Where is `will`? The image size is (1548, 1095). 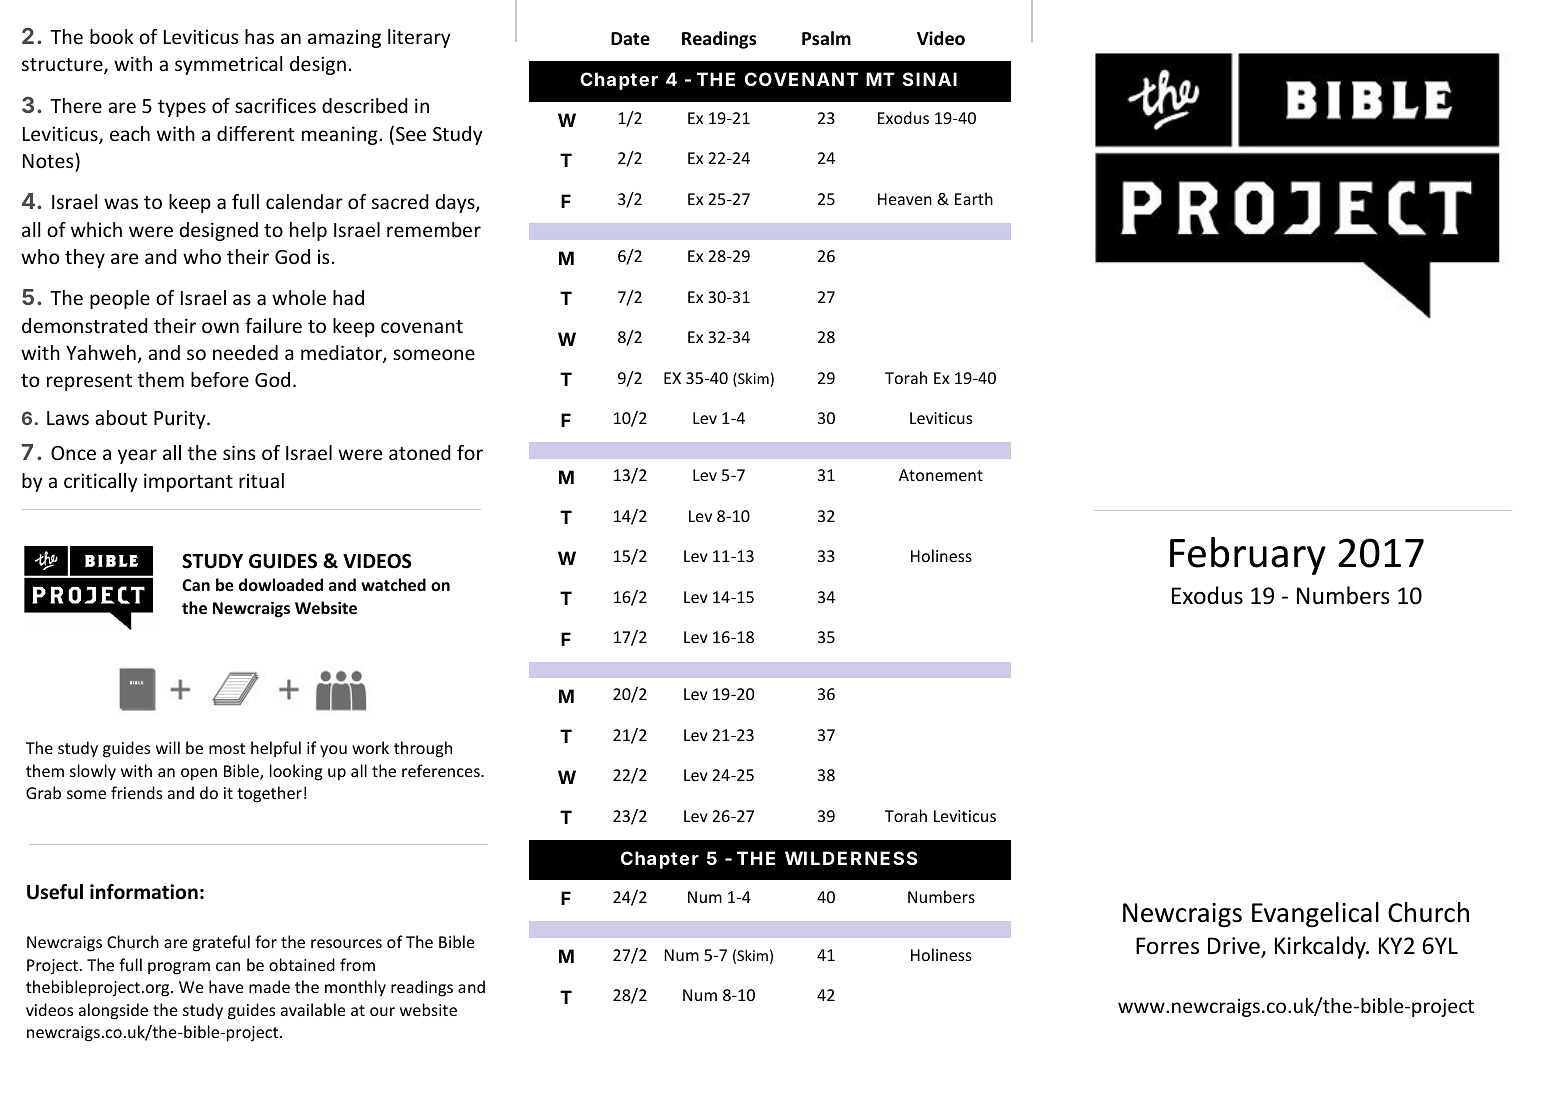
will is located at coordinates (168, 747).
